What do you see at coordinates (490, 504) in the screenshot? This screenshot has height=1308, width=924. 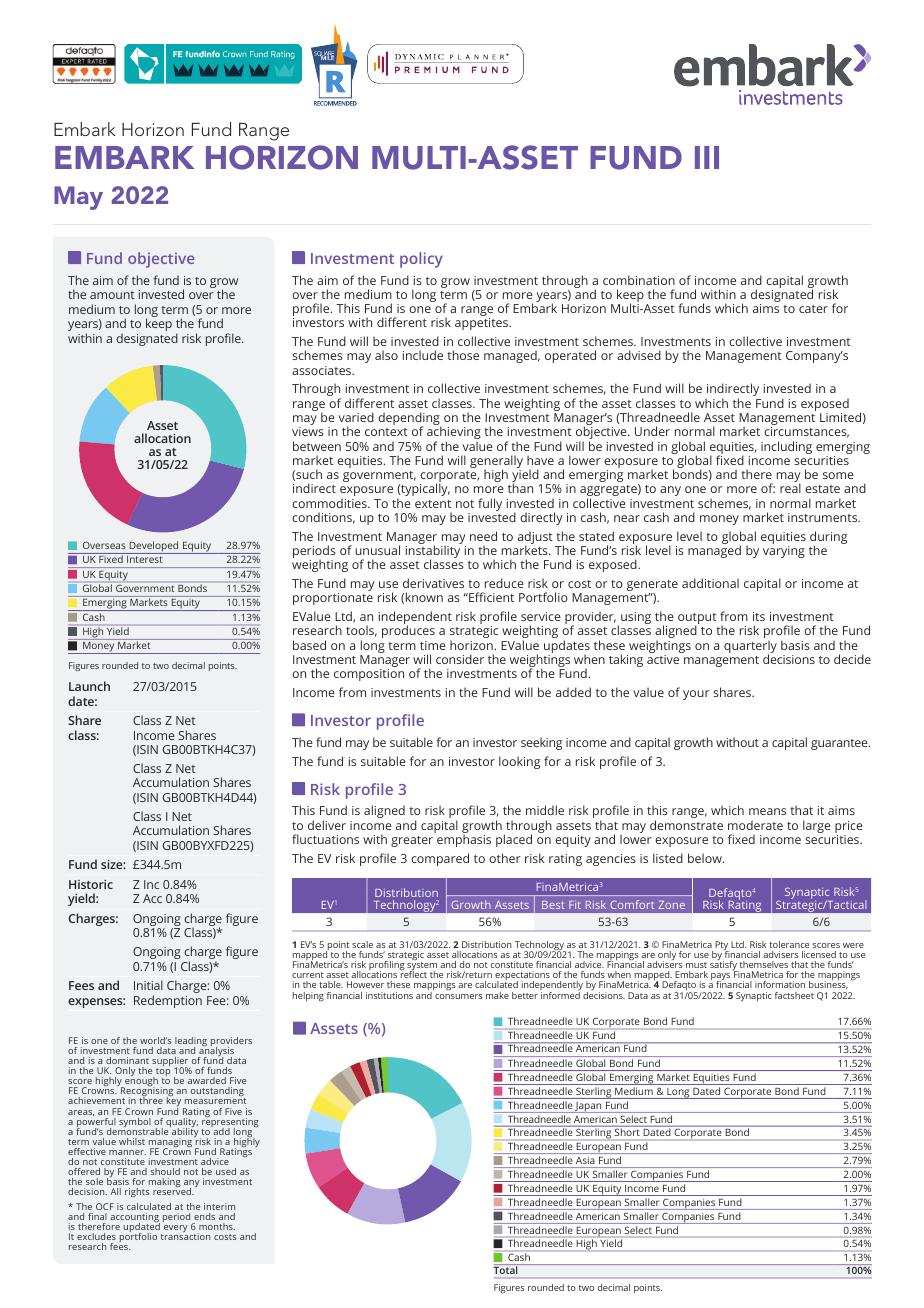 I see `fully` at bounding box center [490, 504].
